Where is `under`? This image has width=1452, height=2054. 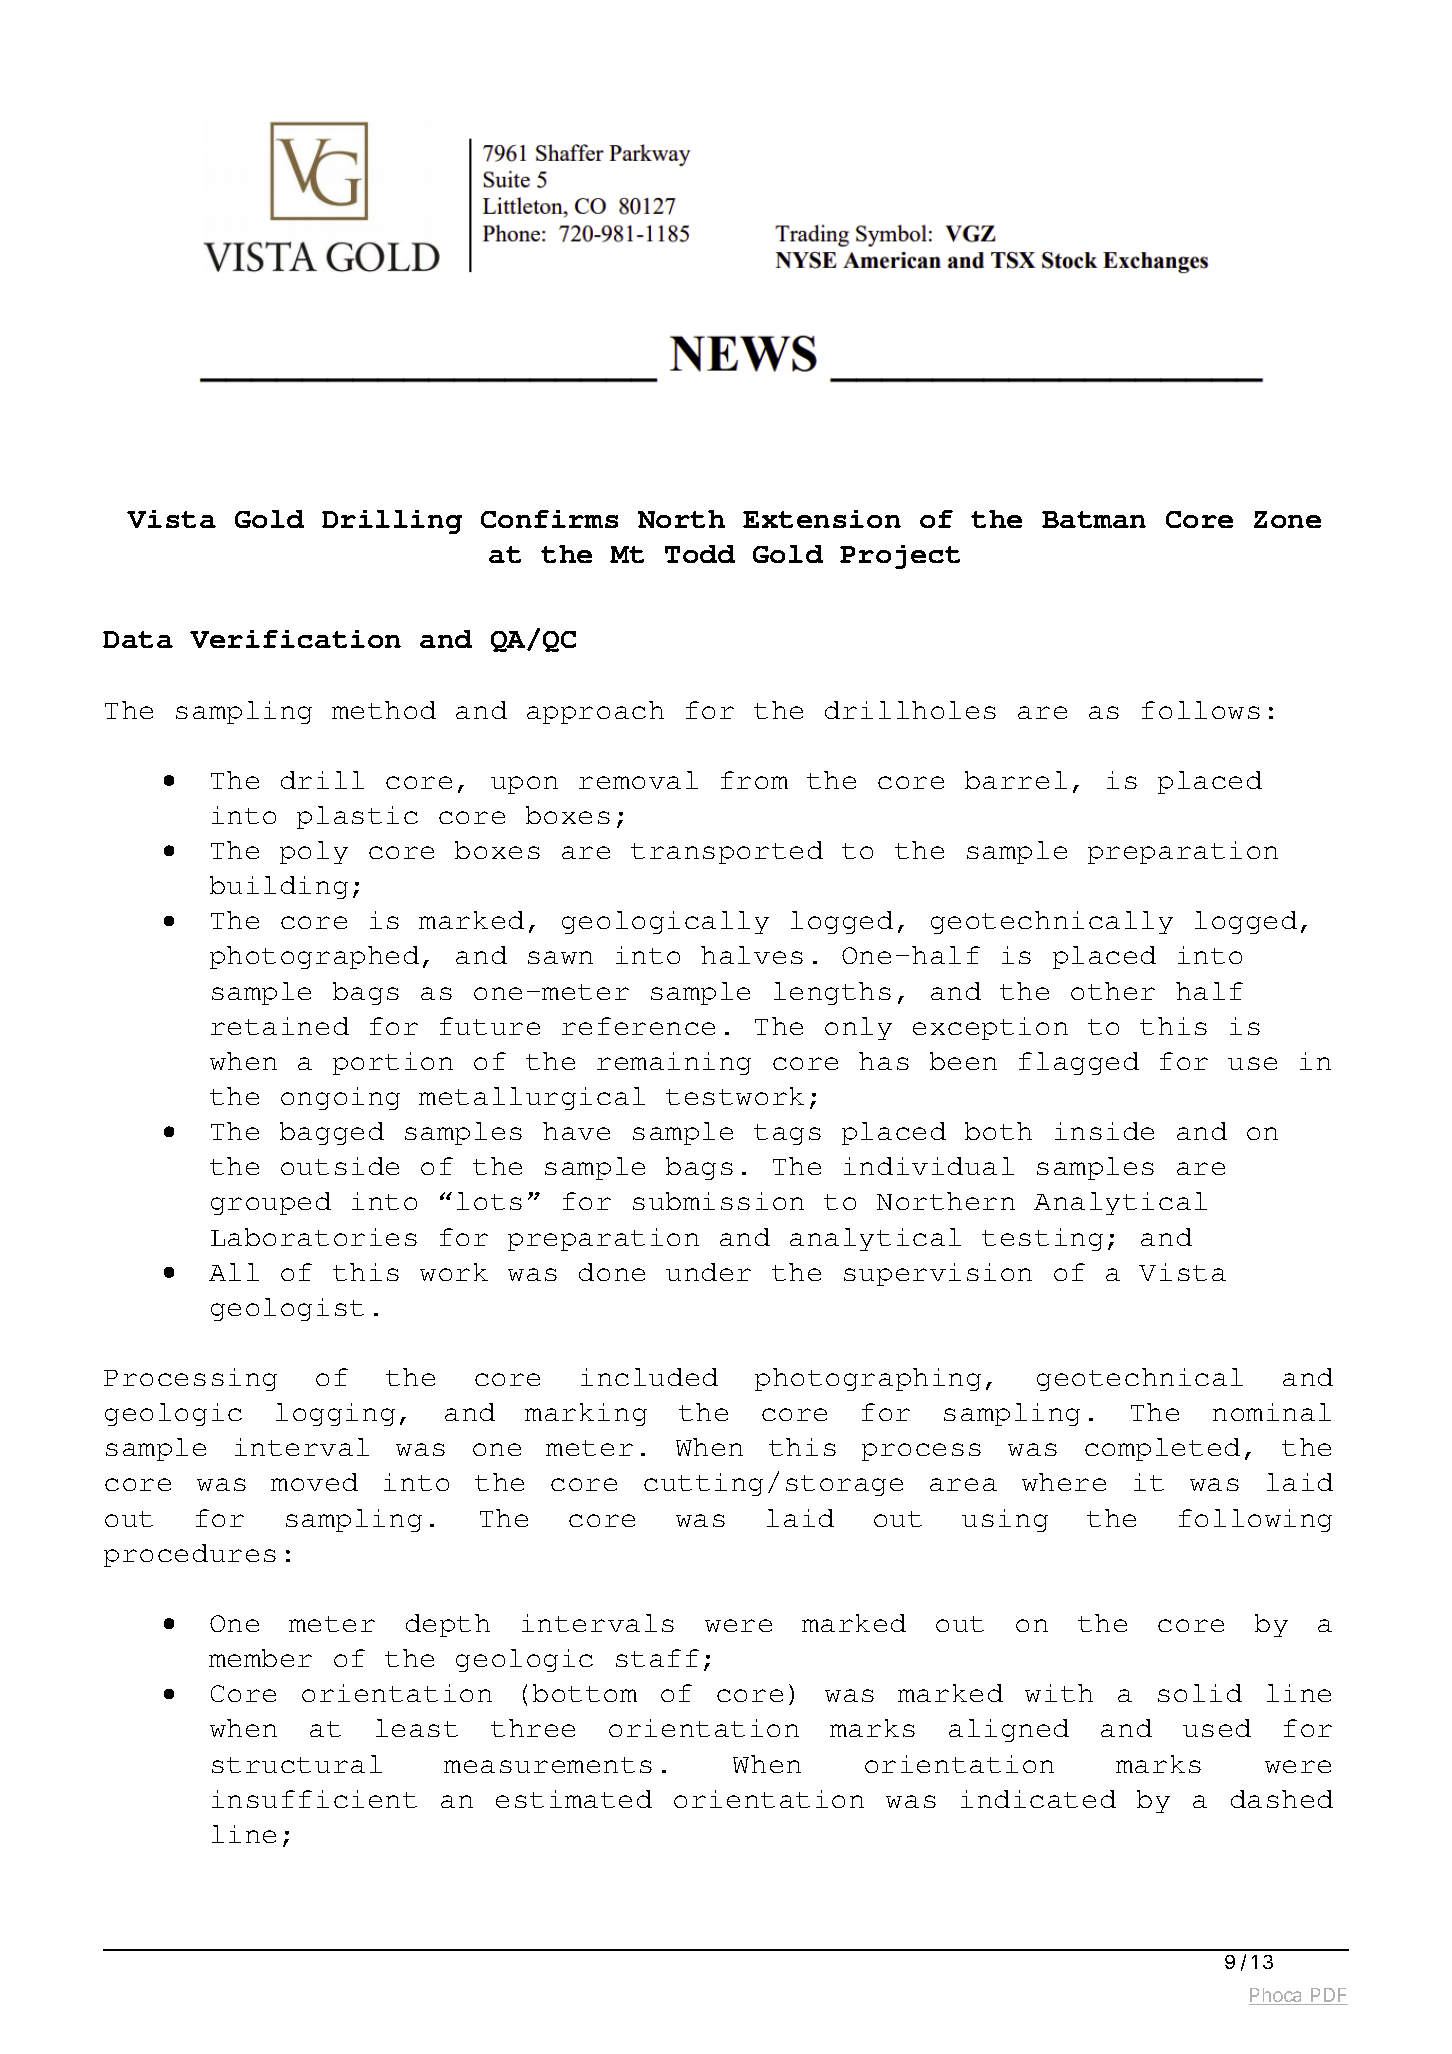
under is located at coordinates (708, 1272).
